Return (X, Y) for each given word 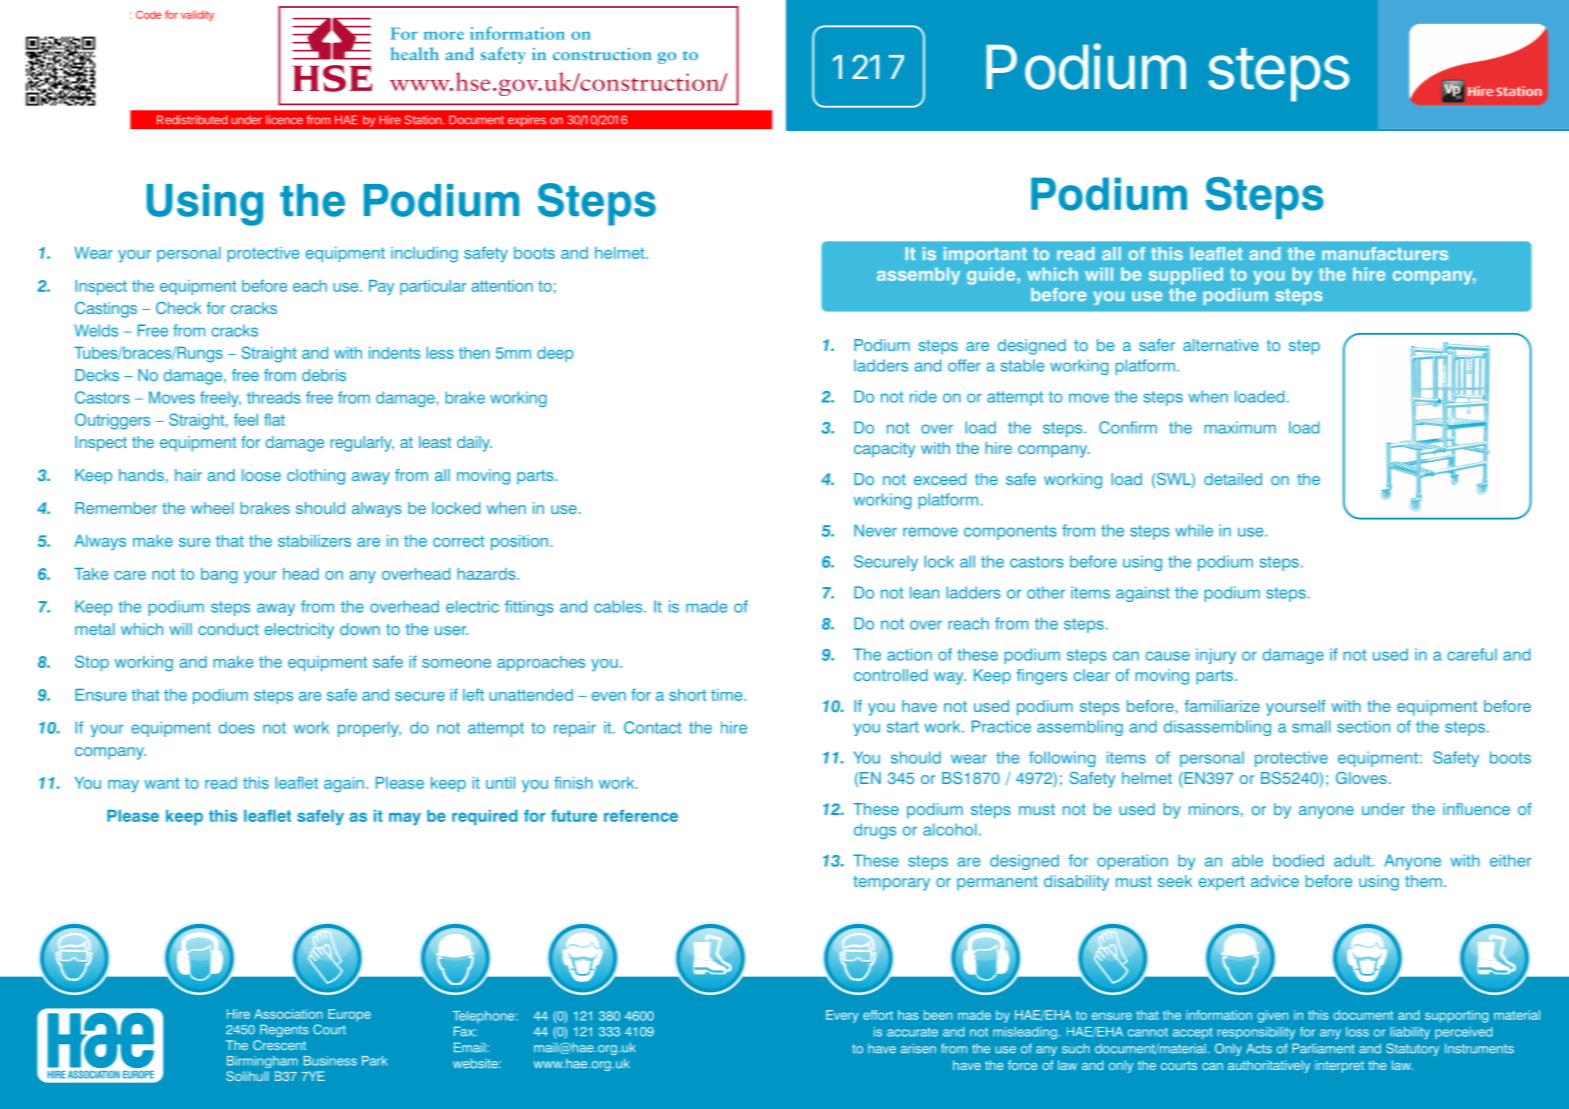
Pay (381, 288)
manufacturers (1385, 254)
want (162, 783)
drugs (875, 831)
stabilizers (314, 541)
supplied (1186, 276)
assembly (918, 276)
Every (842, 1016)
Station (423, 120)
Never (875, 530)
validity (197, 15)
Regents (284, 1030)
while (1194, 530)
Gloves (1361, 778)
